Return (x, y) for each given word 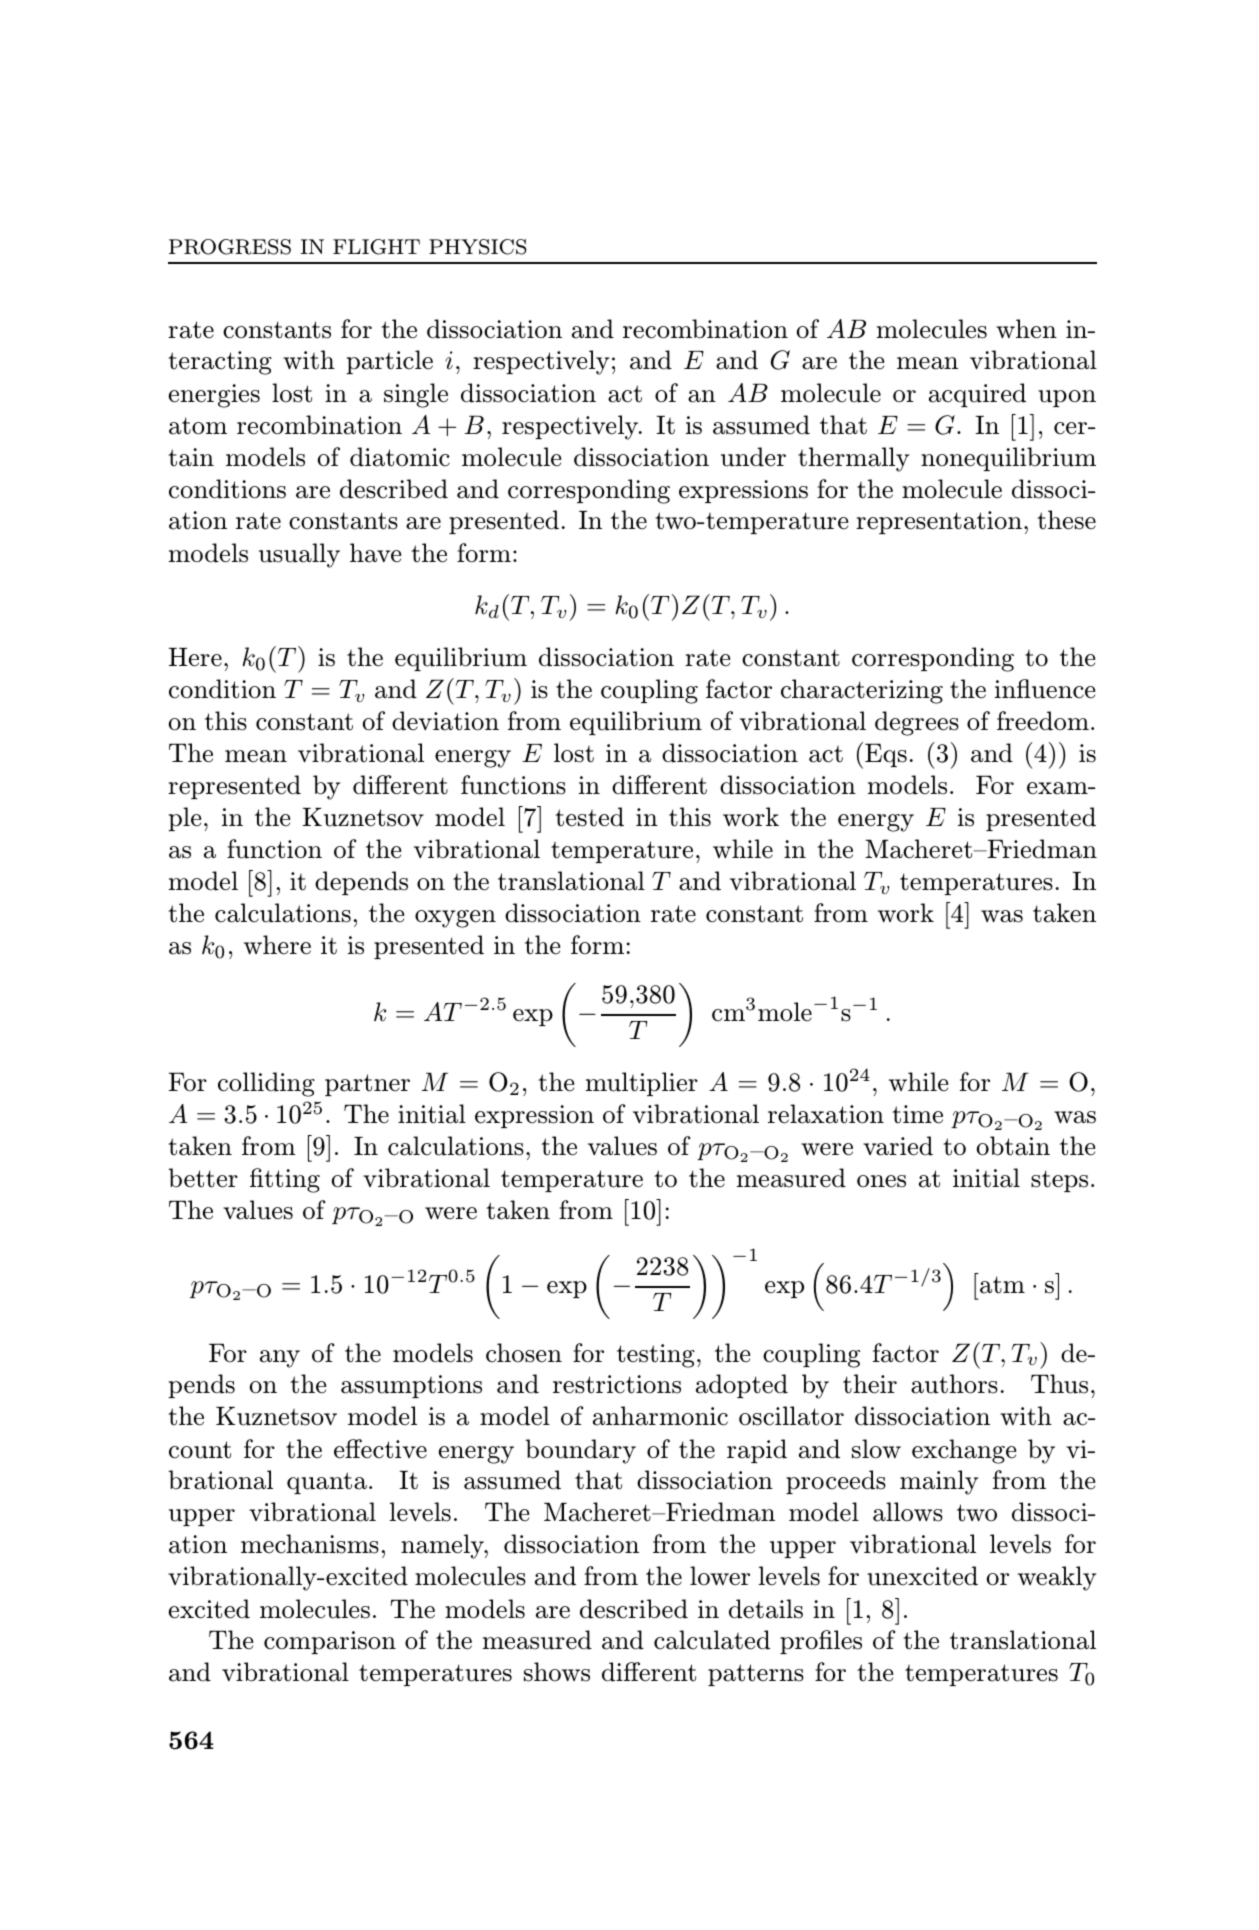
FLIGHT (376, 247)
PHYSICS (478, 247)
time (917, 1114)
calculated (712, 1640)
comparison (330, 1642)
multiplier (642, 1084)
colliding (266, 1084)
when (1026, 329)
